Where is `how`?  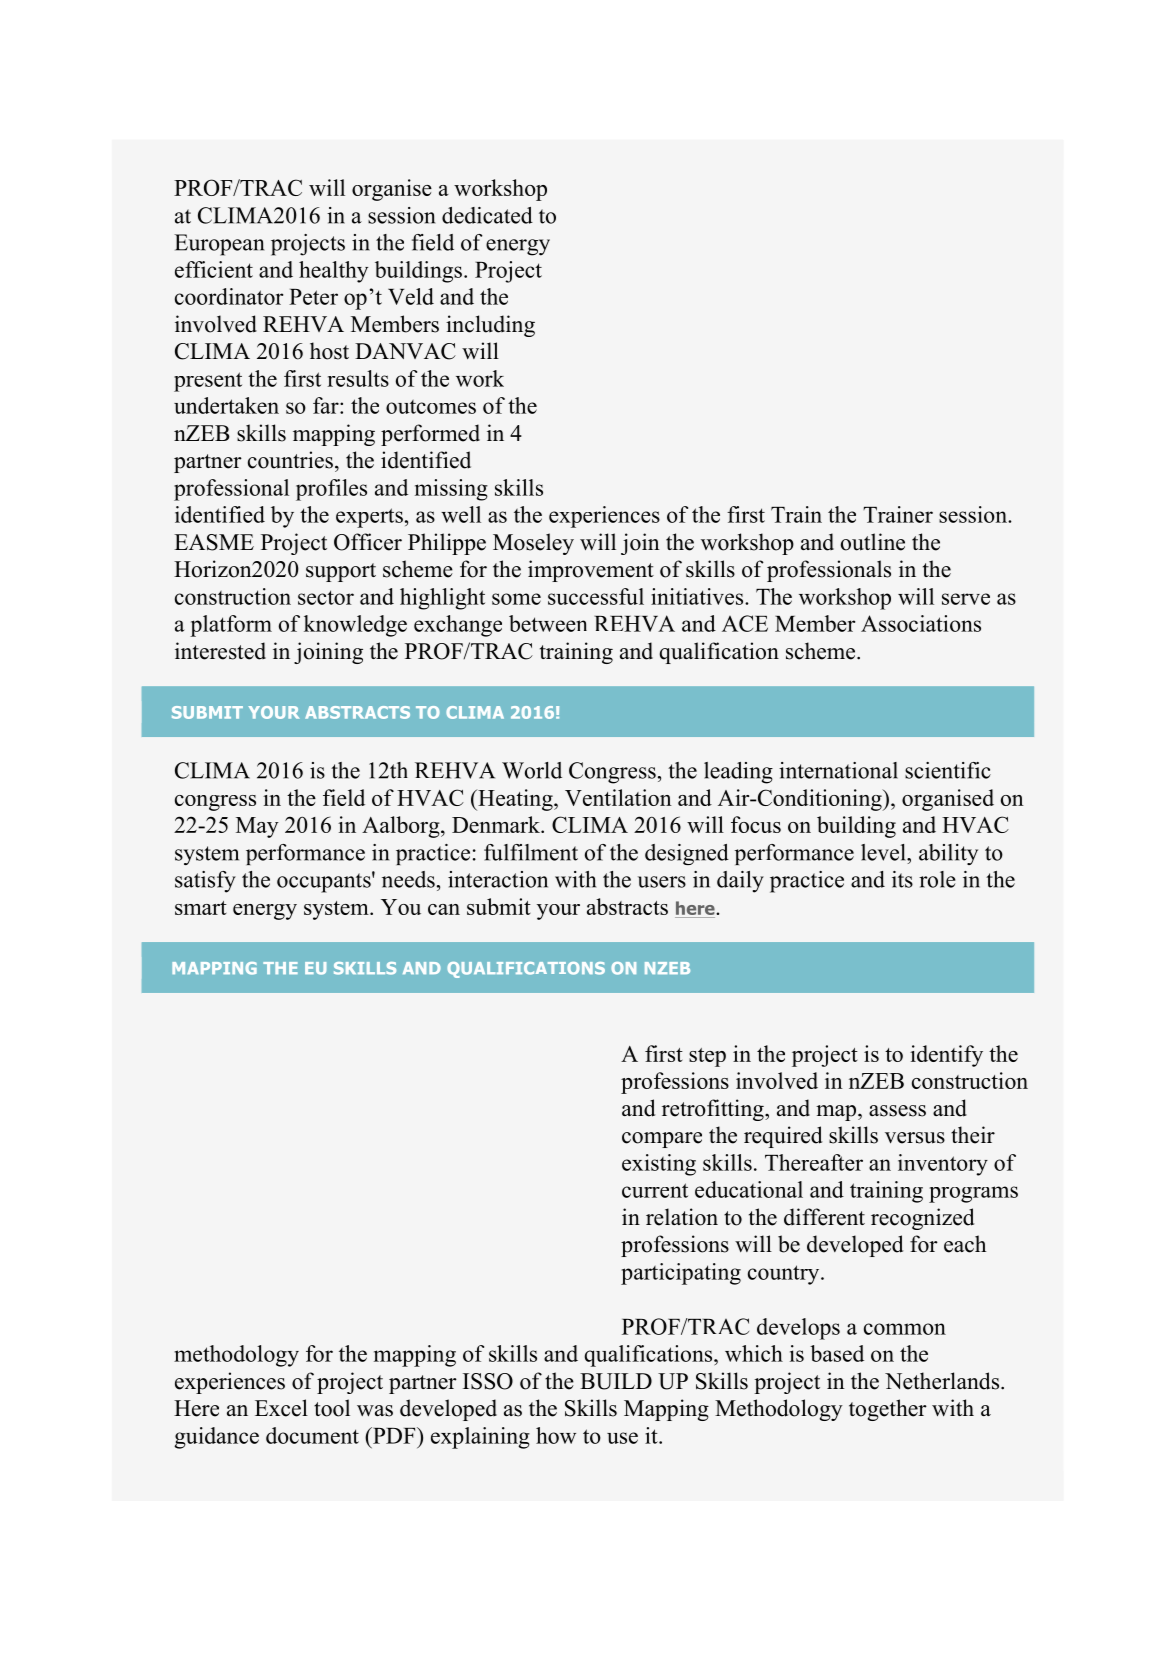 how is located at coordinates (556, 1435).
